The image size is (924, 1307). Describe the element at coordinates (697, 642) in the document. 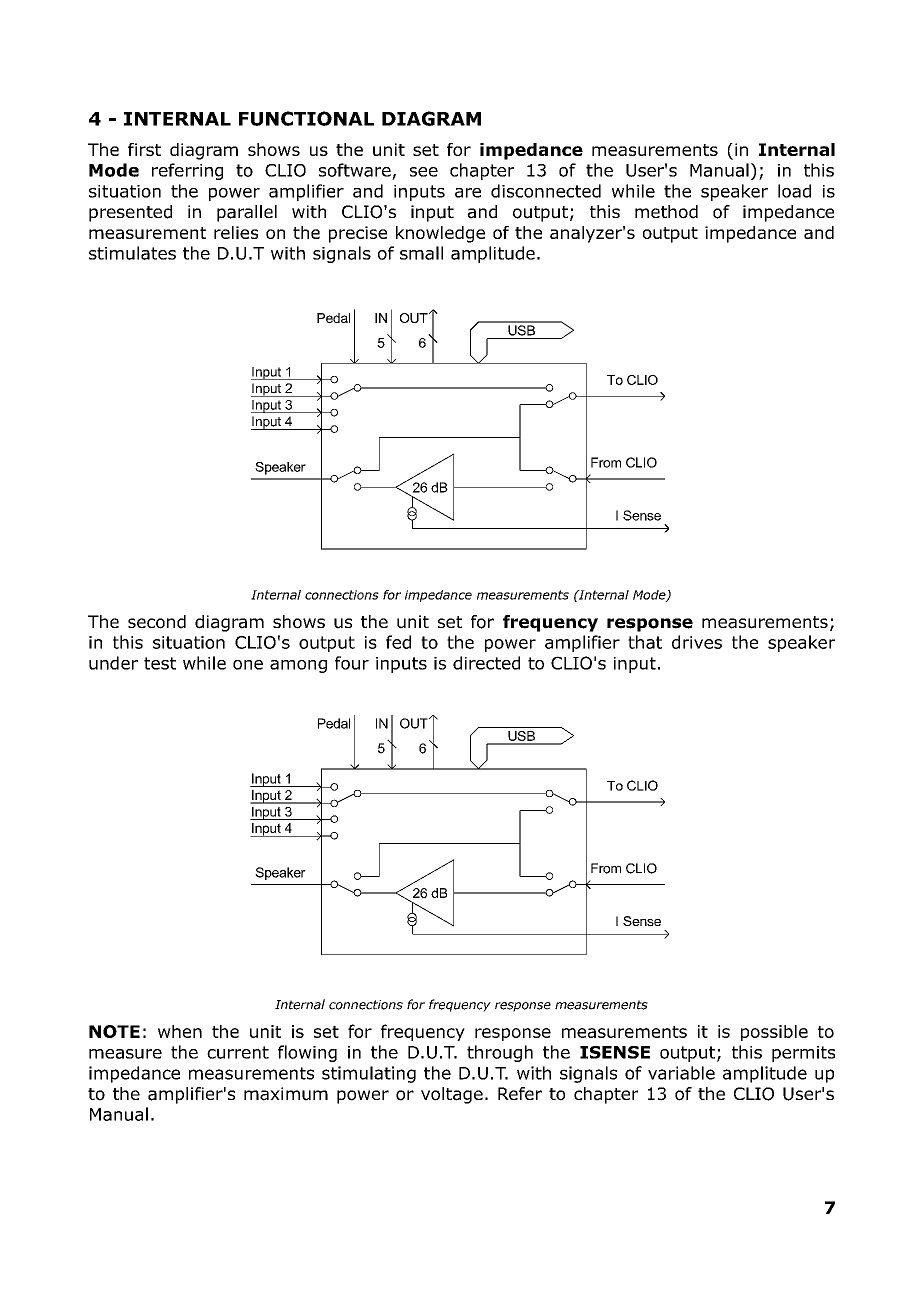

I see `drives` at that location.
